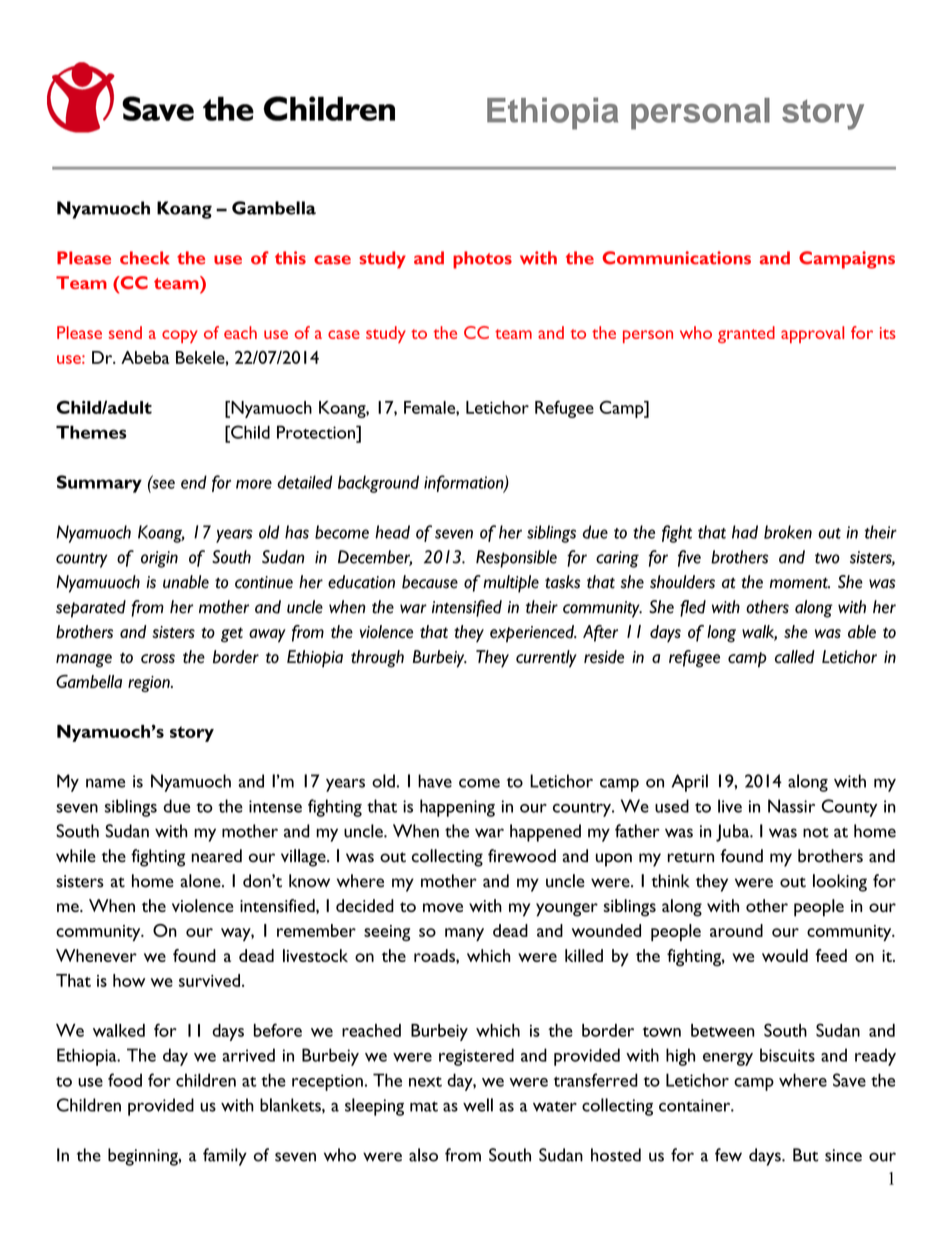 The image size is (952, 1233). I want to click on approval, so click(812, 334).
